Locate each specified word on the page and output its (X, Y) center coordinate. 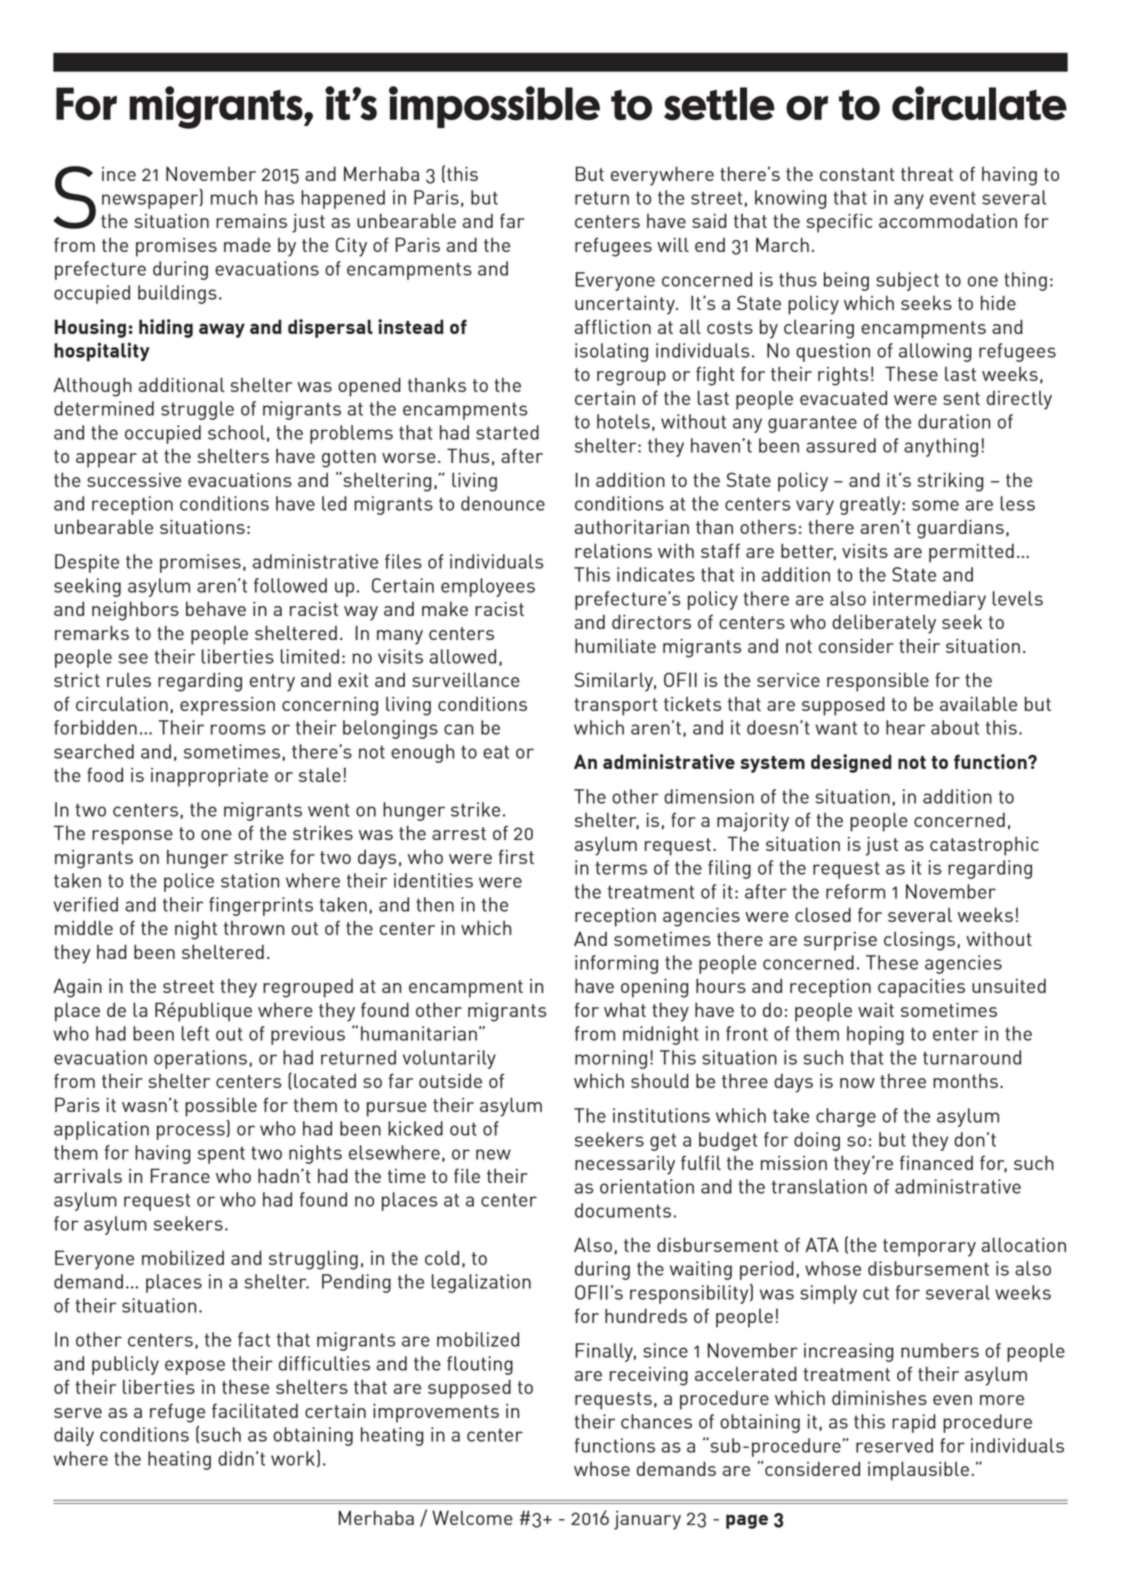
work (293, 1458)
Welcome (472, 1517)
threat (927, 173)
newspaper (151, 201)
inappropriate (209, 777)
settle (719, 104)
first (516, 856)
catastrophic (984, 846)
